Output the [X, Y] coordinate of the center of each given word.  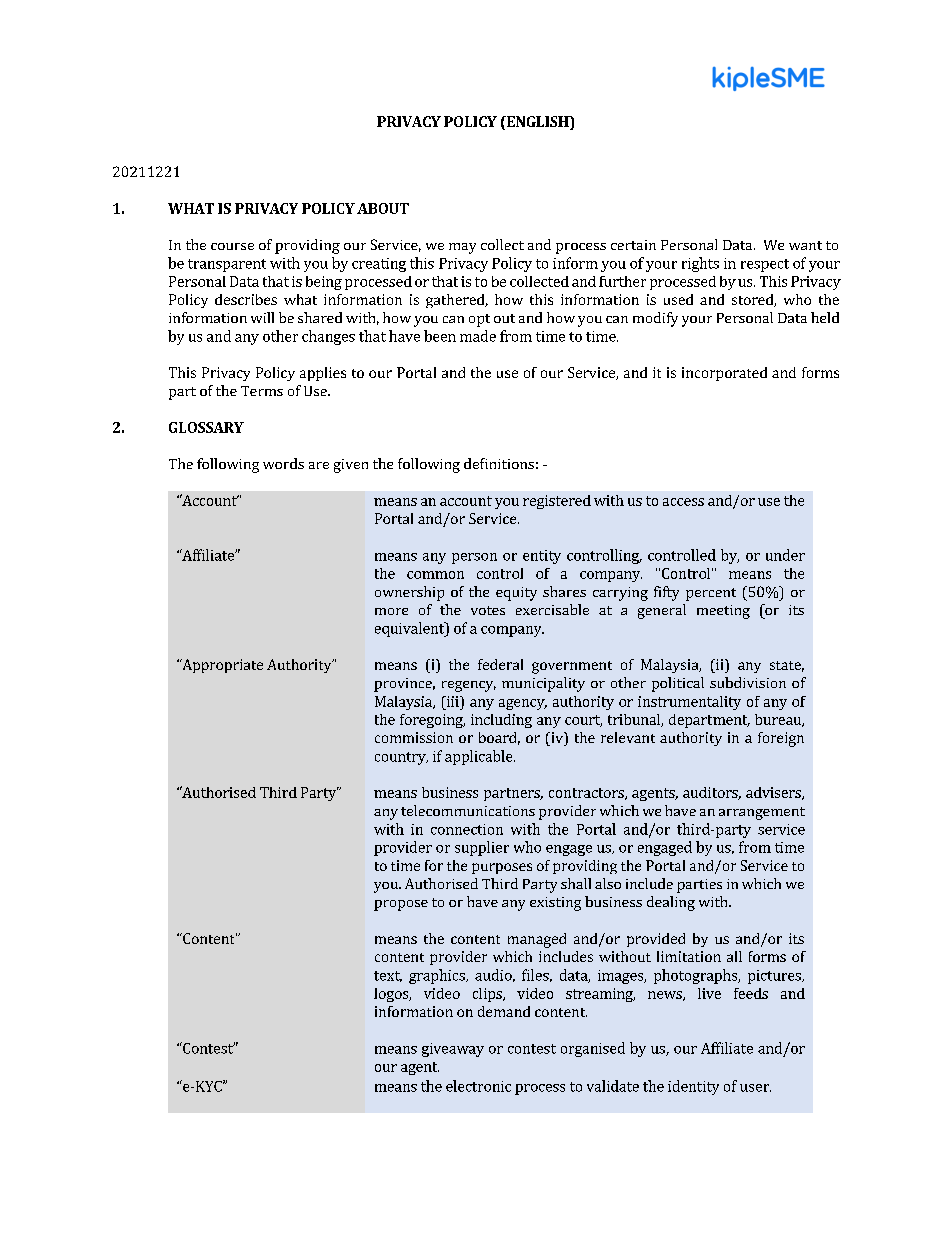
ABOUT [383, 208]
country [401, 758]
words [283, 463]
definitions [499, 463]
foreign [781, 739]
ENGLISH [537, 121]
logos [392, 995]
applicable [480, 757]
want [805, 245]
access [683, 502]
